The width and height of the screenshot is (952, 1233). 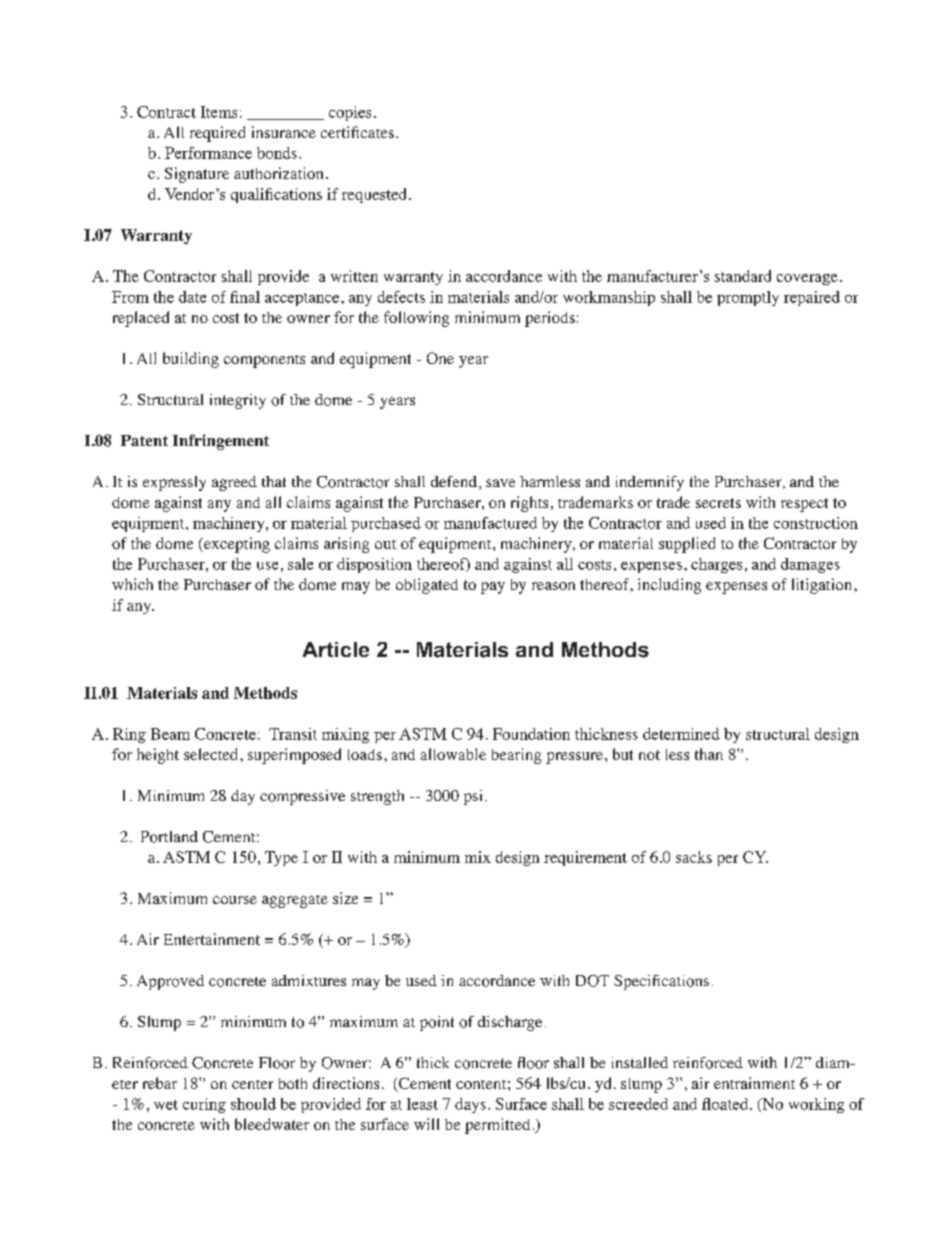 What do you see at coordinates (748, 298) in the screenshot?
I see `promptly` at bounding box center [748, 298].
